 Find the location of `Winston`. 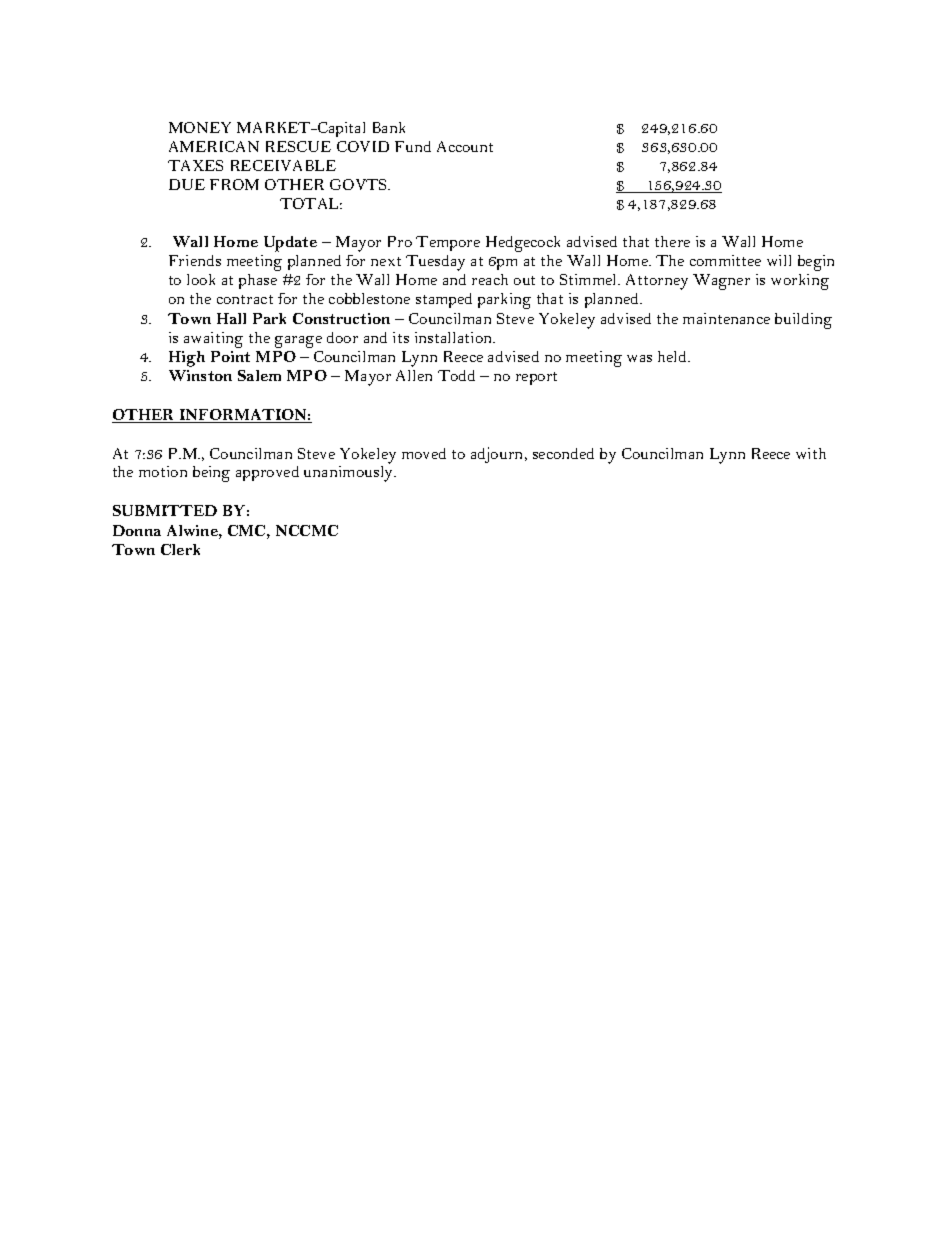

Winston is located at coordinates (200, 375).
